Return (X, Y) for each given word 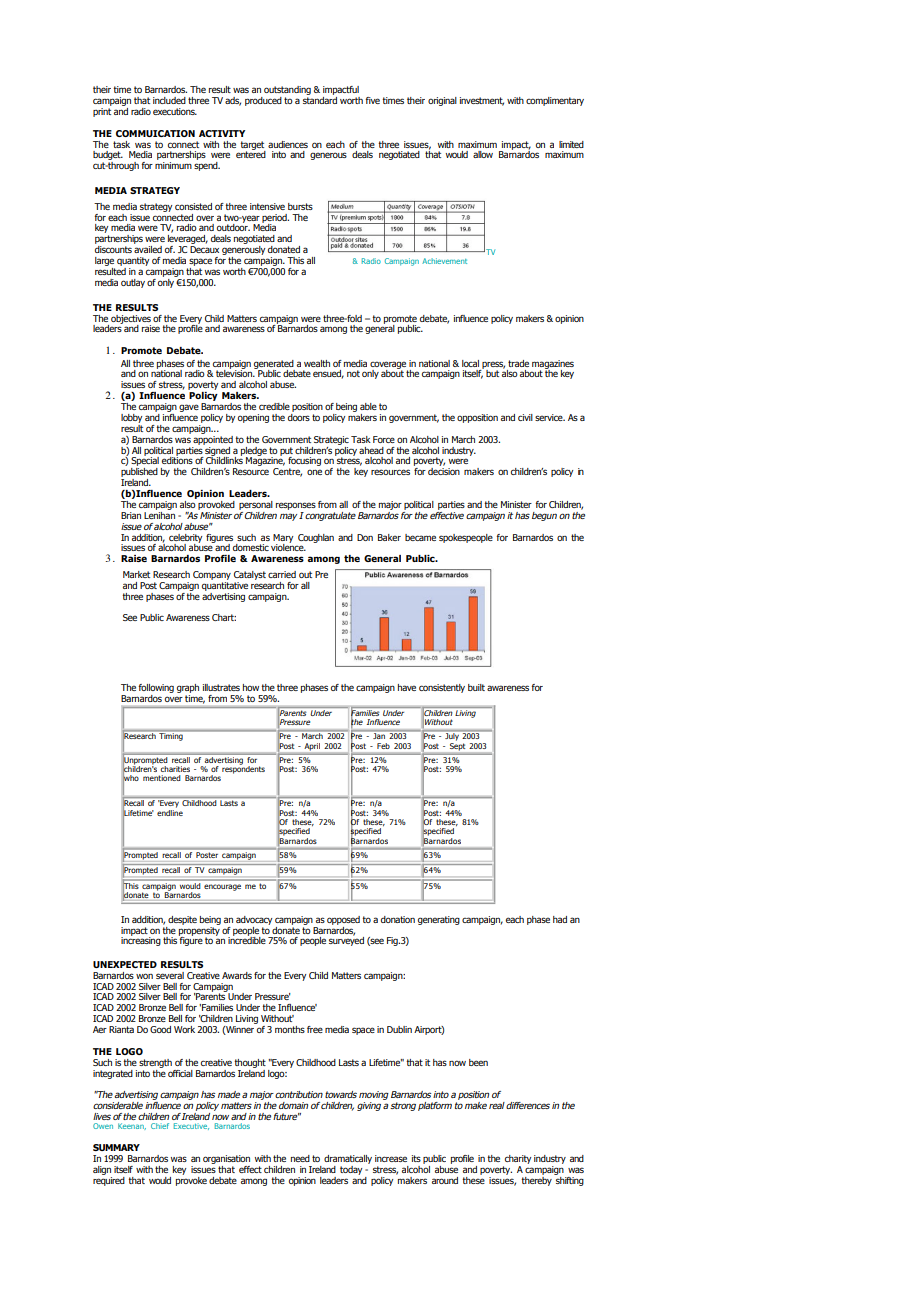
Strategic (331, 440)
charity (518, 1159)
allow (483, 154)
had (560, 919)
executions (175, 111)
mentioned (162, 778)
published (139, 474)
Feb (383, 746)
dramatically (348, 1159)
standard (320, 100)
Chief (160, 1126)
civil (525, 417)
